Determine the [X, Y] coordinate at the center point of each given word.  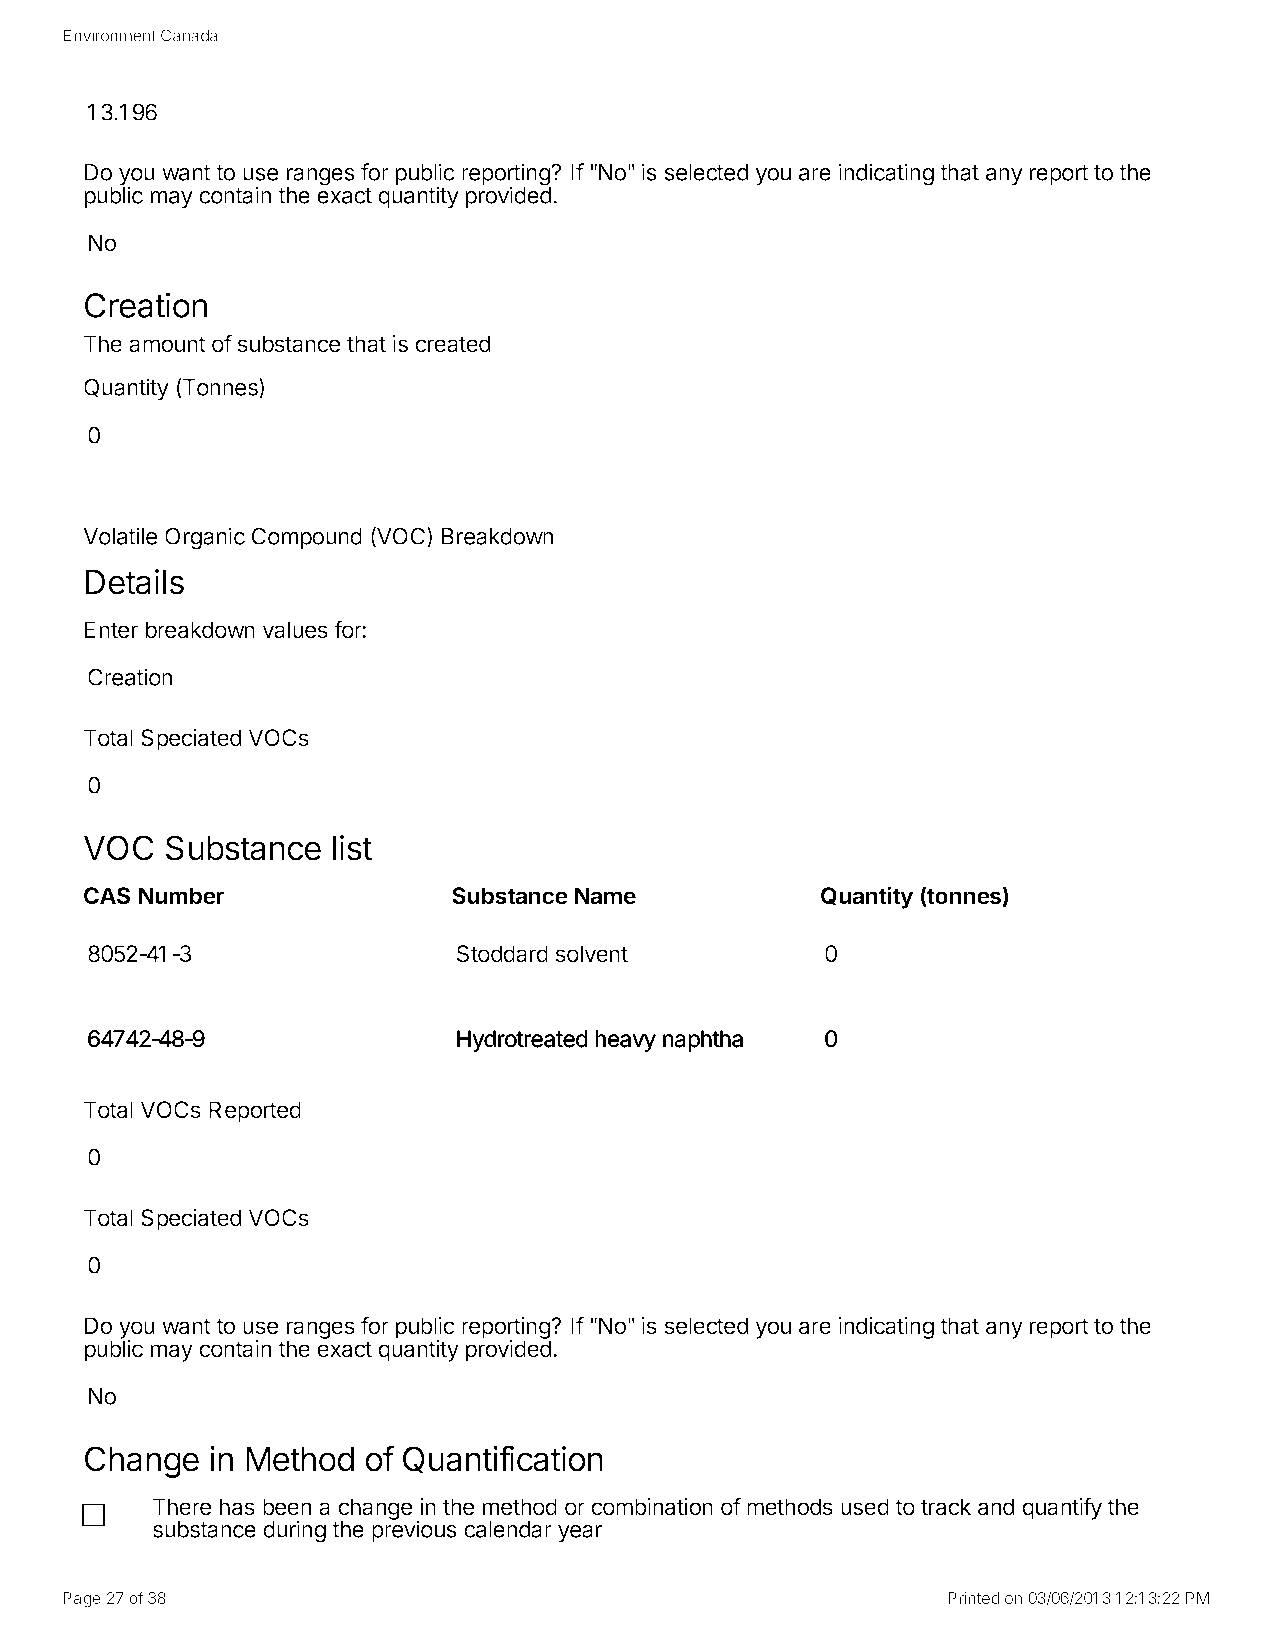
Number [181, 896]
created [452, 344]
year [580, 1534]
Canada [189, 35]
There [182, 1507]
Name [605, 896]
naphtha [703, 1041]
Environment [109, 35]
